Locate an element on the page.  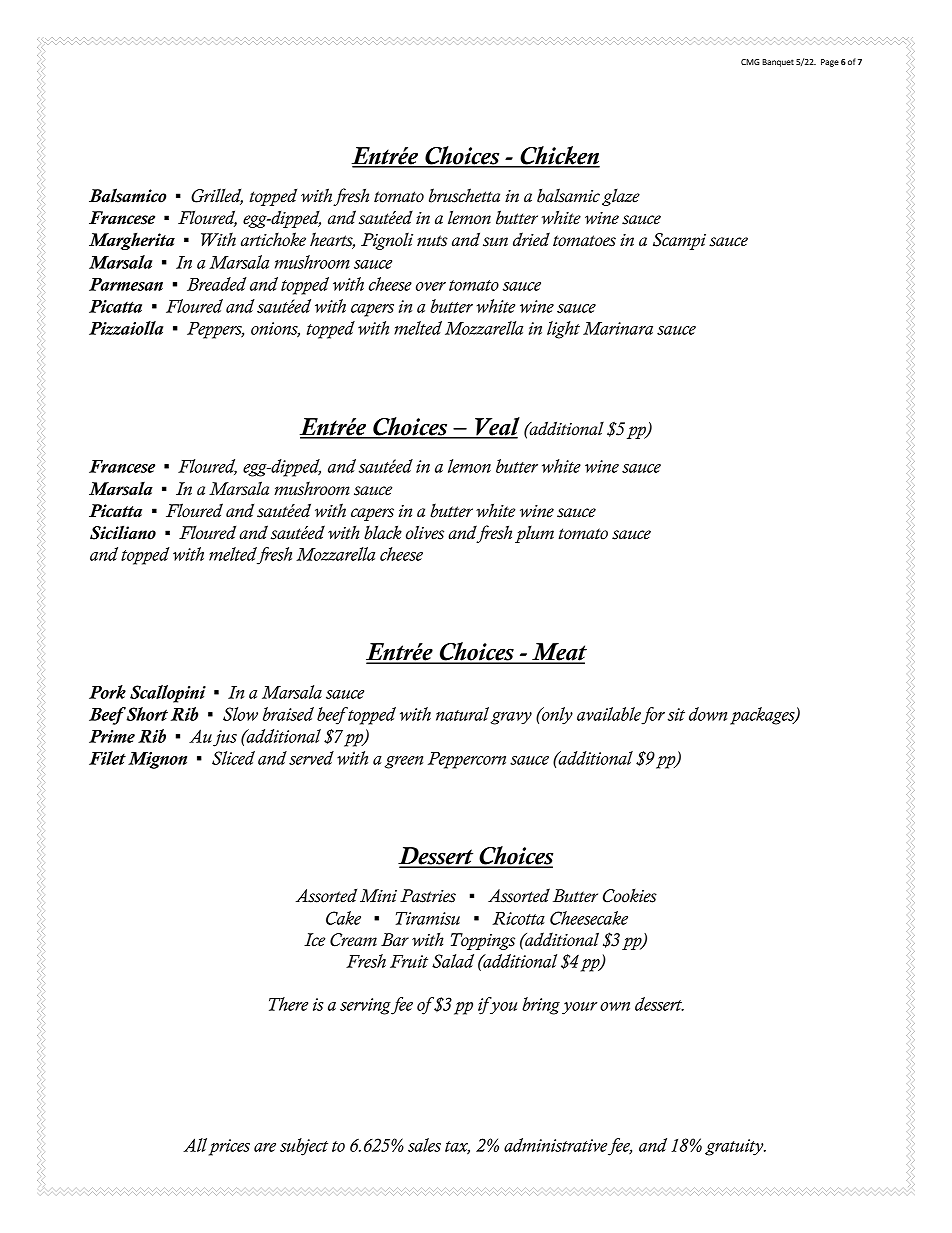
Pork is located at coordinates (107, 692).
